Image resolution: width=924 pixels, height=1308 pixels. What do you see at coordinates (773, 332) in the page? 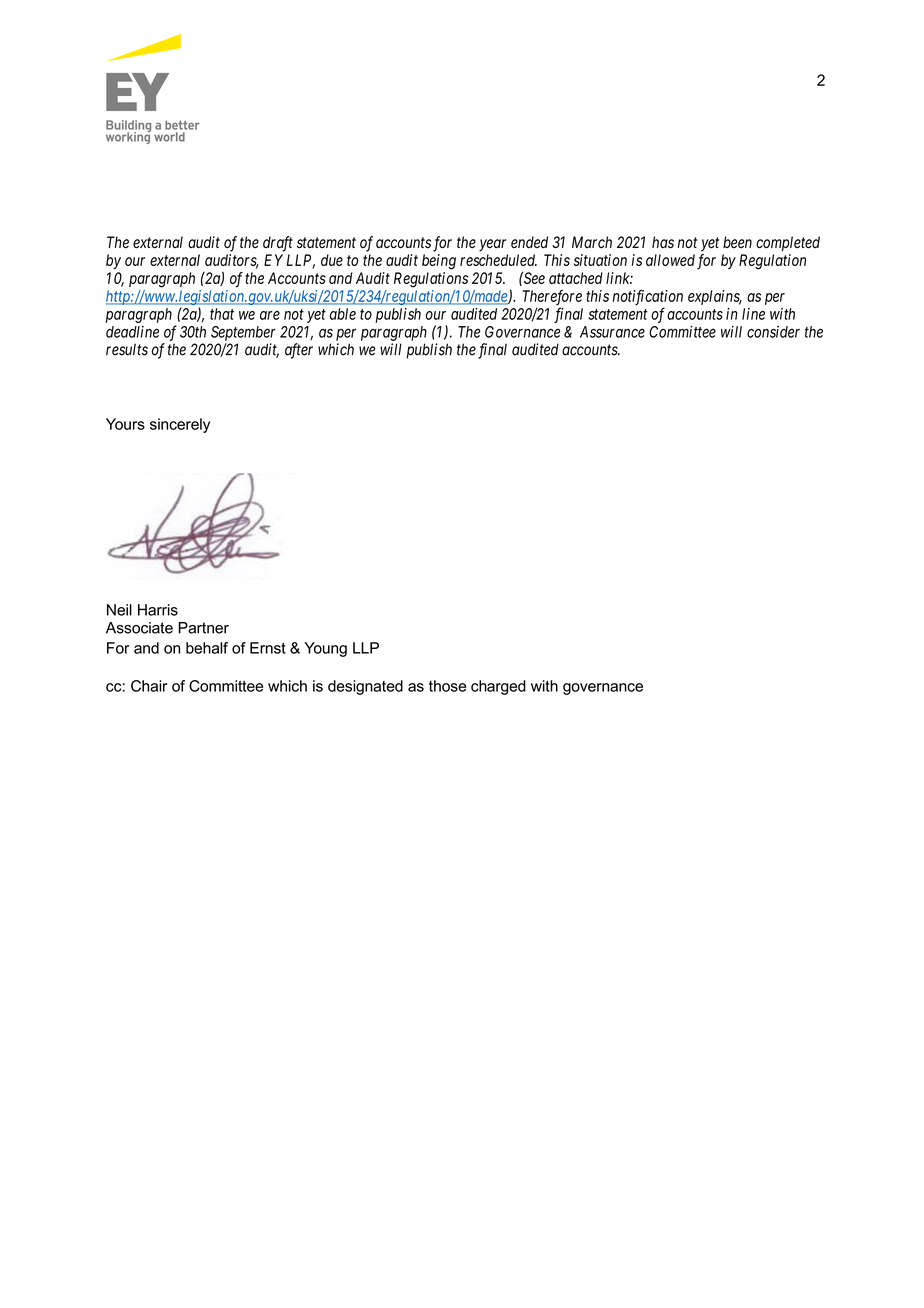
I see `consider` at bounding box center [773, 332].
